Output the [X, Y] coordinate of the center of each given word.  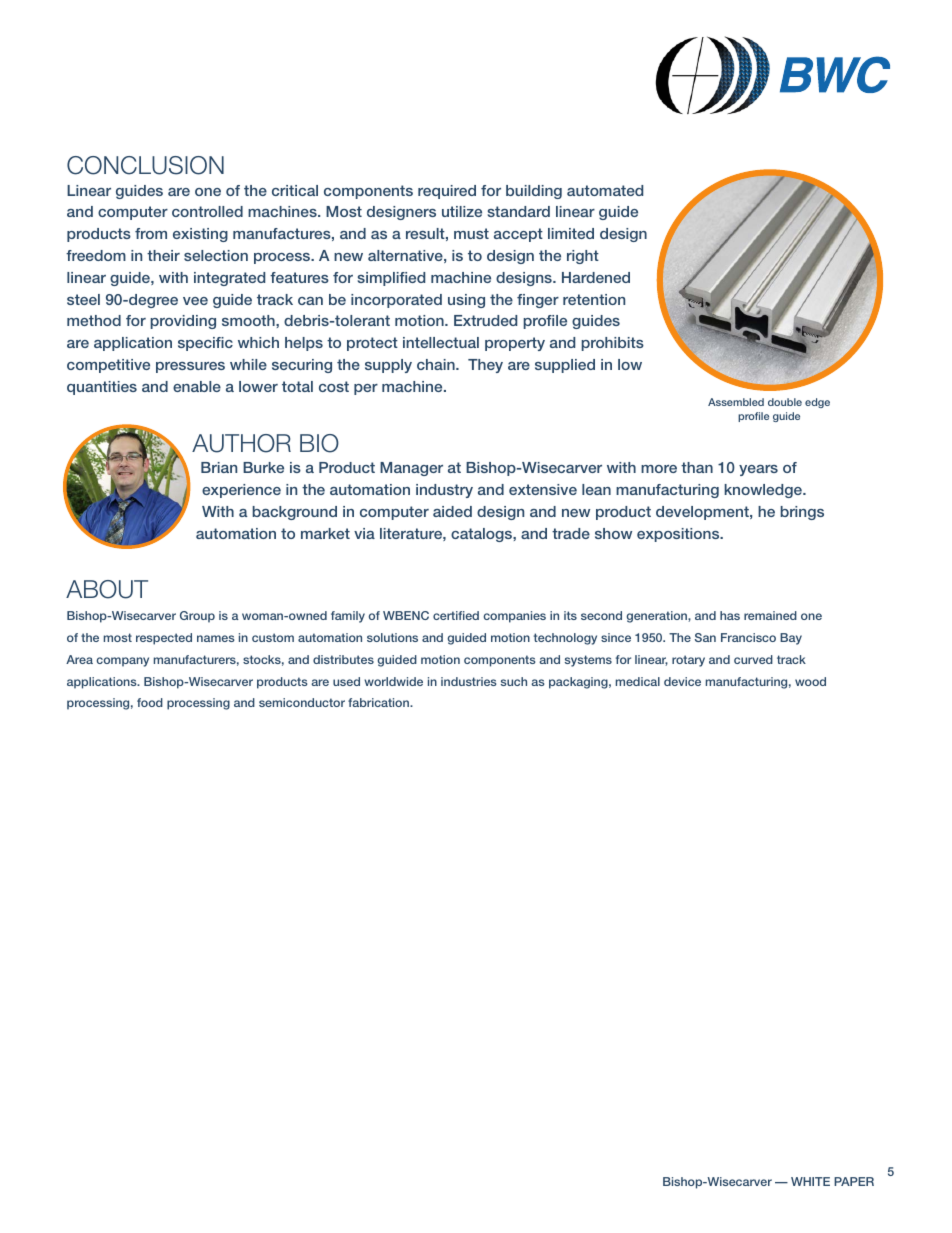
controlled [207, 211]
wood [810, 681]
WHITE [810, 1181]
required [447, 192]
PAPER [854, 1181]
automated [605, 190]
